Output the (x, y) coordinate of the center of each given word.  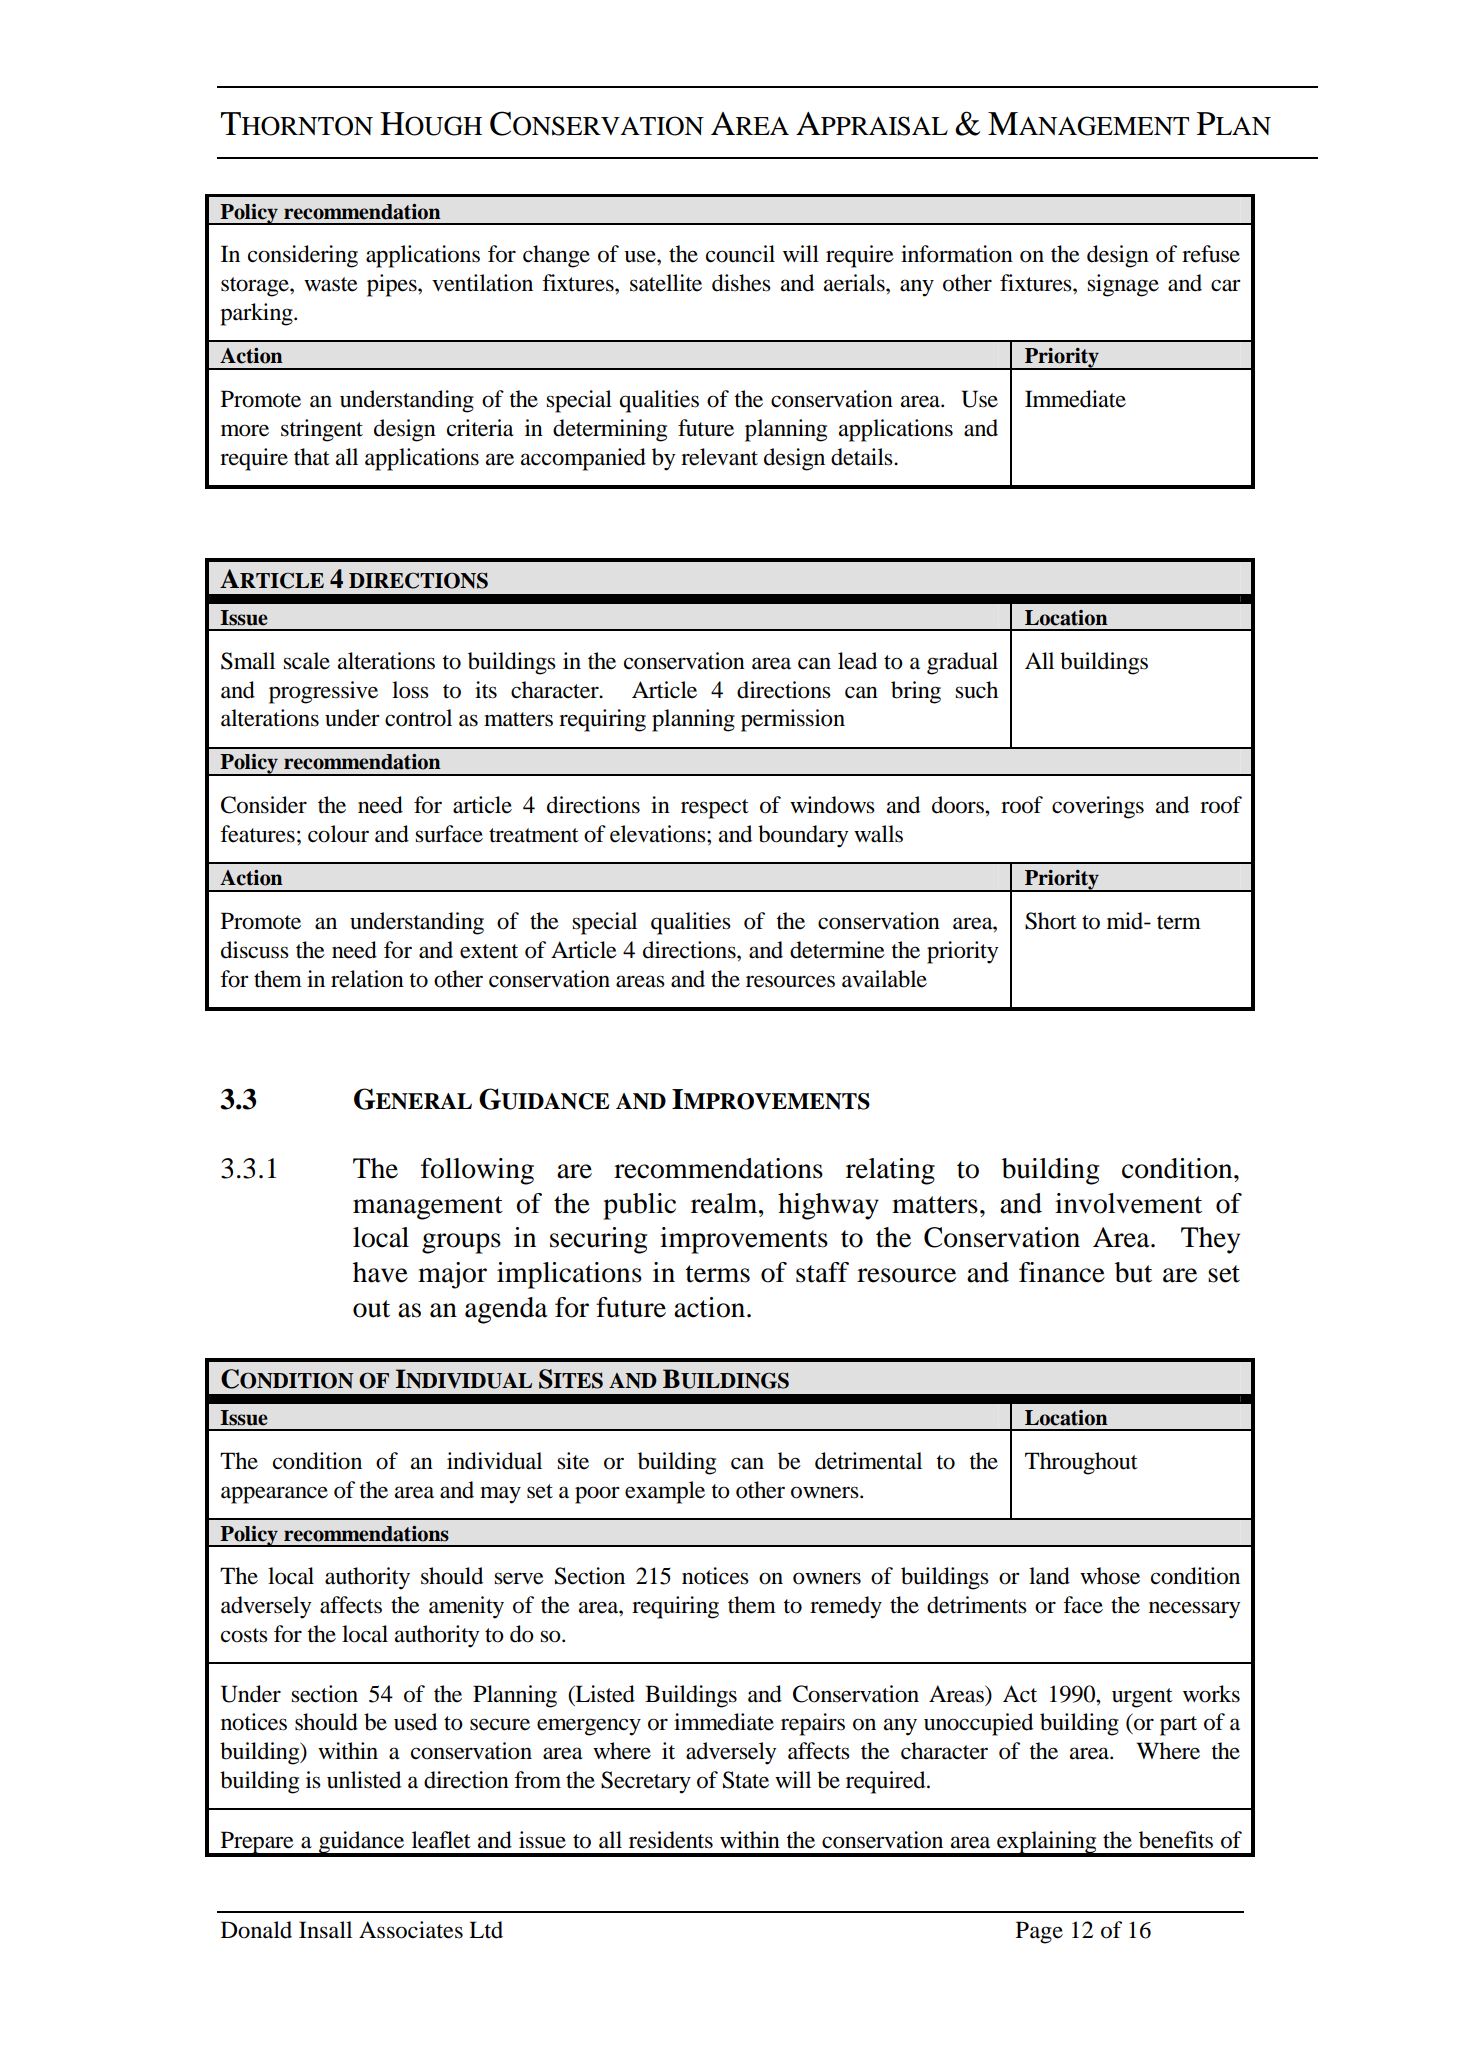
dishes (741, 283)
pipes (393, 285)
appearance (274, 1495)
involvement (1128, 1203)
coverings (1098, 807)
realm (725, 1203)
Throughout (1081, 1463)
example (665, 1492)
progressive (323, 692)
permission (793, 720)
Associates (411, 1930)
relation (367, 979)
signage (1123, 285)
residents (671, 1840)
